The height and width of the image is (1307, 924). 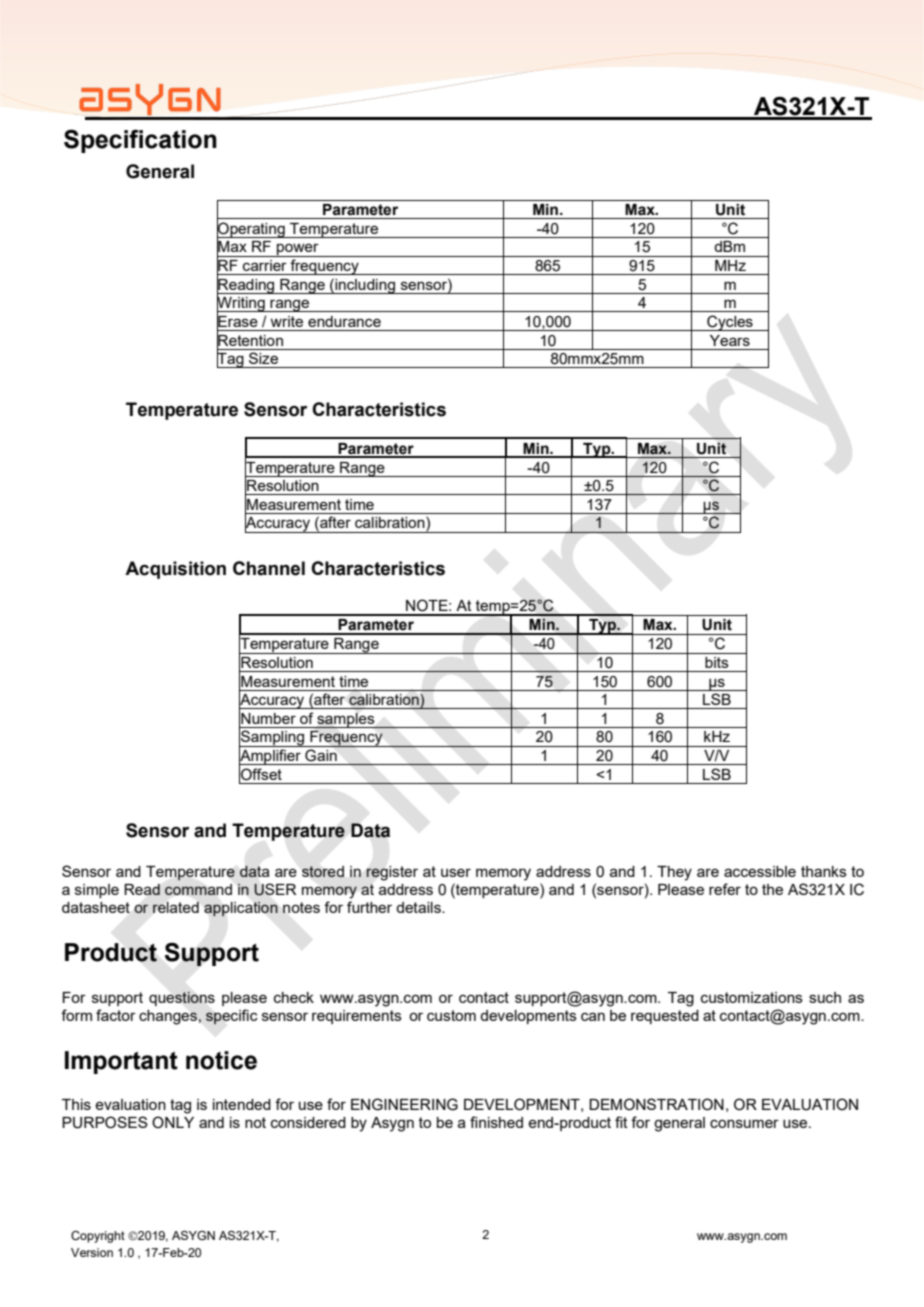 I want to click on refer, so click(x=725, y=889).
